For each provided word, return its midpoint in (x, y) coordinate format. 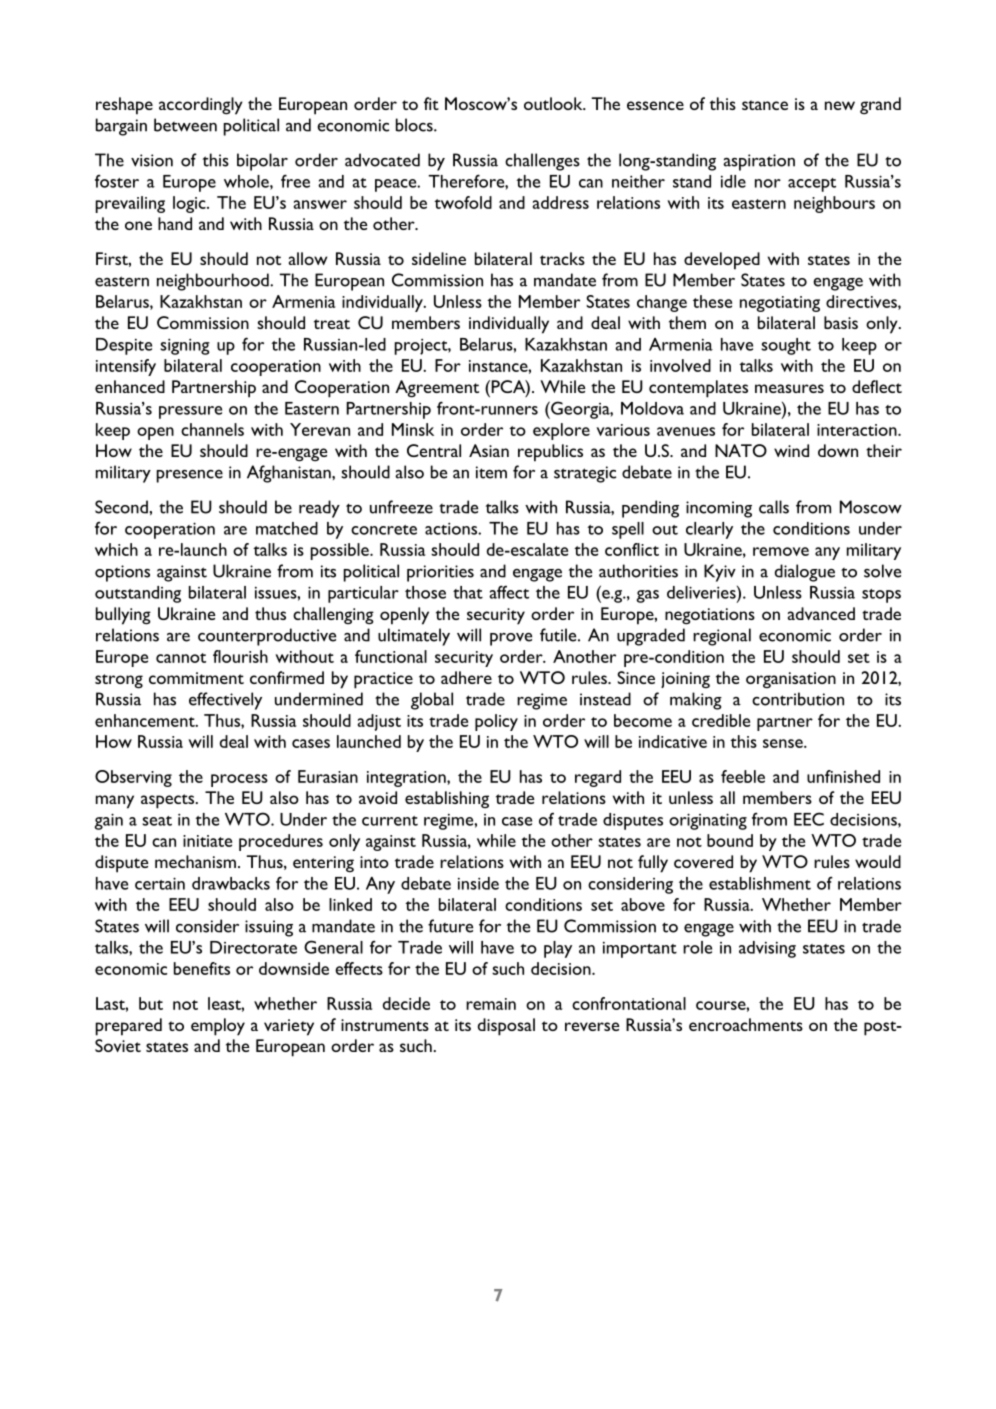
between (185, 125)
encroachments (746, 1024)
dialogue (805, 573)
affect (509, 592)
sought (786, 346)
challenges (542, 162)
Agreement (437, 389)
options (122, 573)
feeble (743, 776)
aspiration (759, 162)
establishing (447, 800)
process (239, 780)
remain (491, 1004)
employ (218, 1027)
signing (185, 346)
